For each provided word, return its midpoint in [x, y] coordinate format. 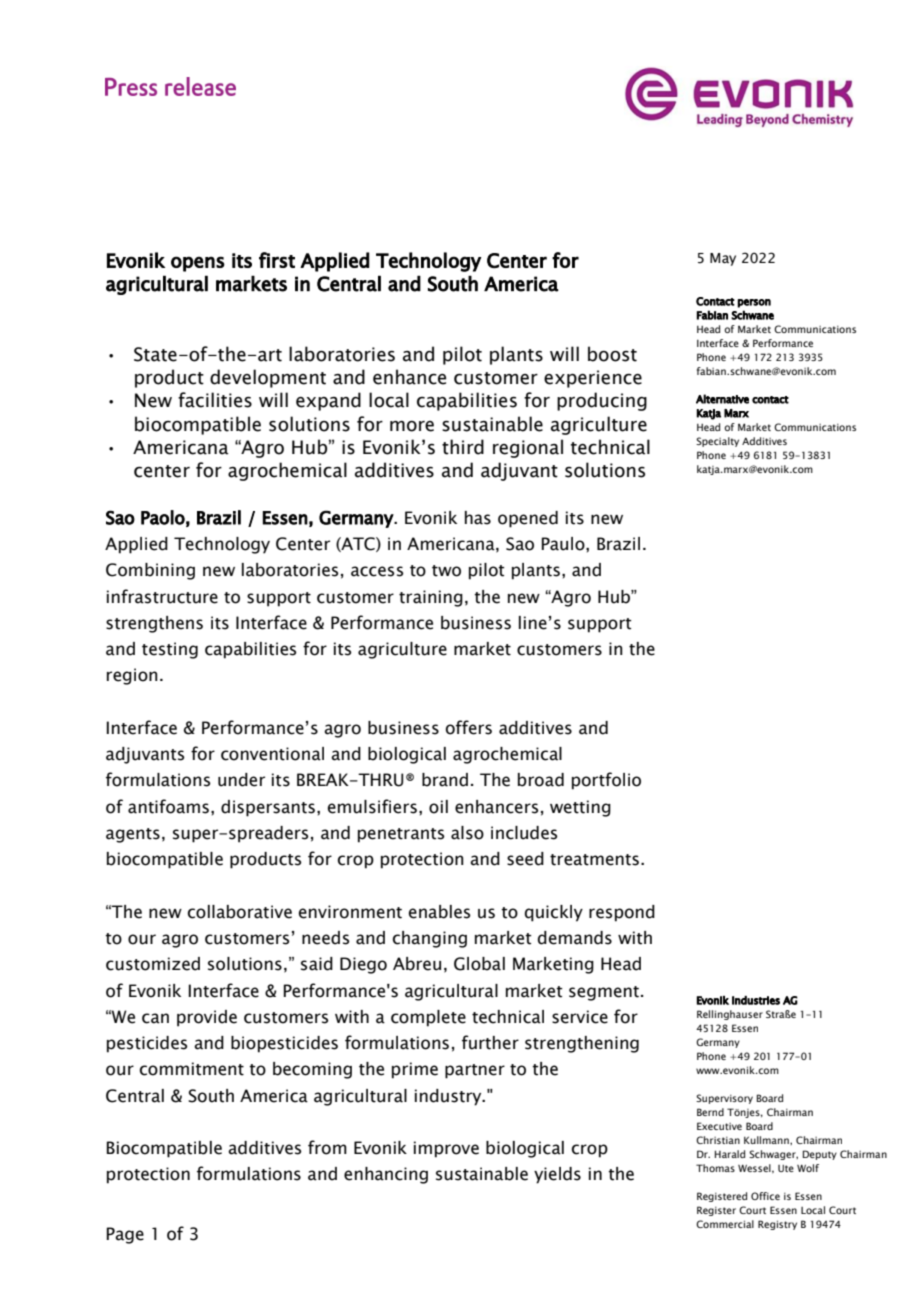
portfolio [606, 781]
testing [170, 650]
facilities [215, 400]
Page [125, 1235]
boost [612, 354]
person [754, 303]
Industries [756, 1000]
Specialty [717, 442]
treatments [594, 860]
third [463, 447]
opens [198, 264]
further [490, 1042]
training [431, 598]
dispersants [268, 808]
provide [207, 1018]
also [467, 833]
